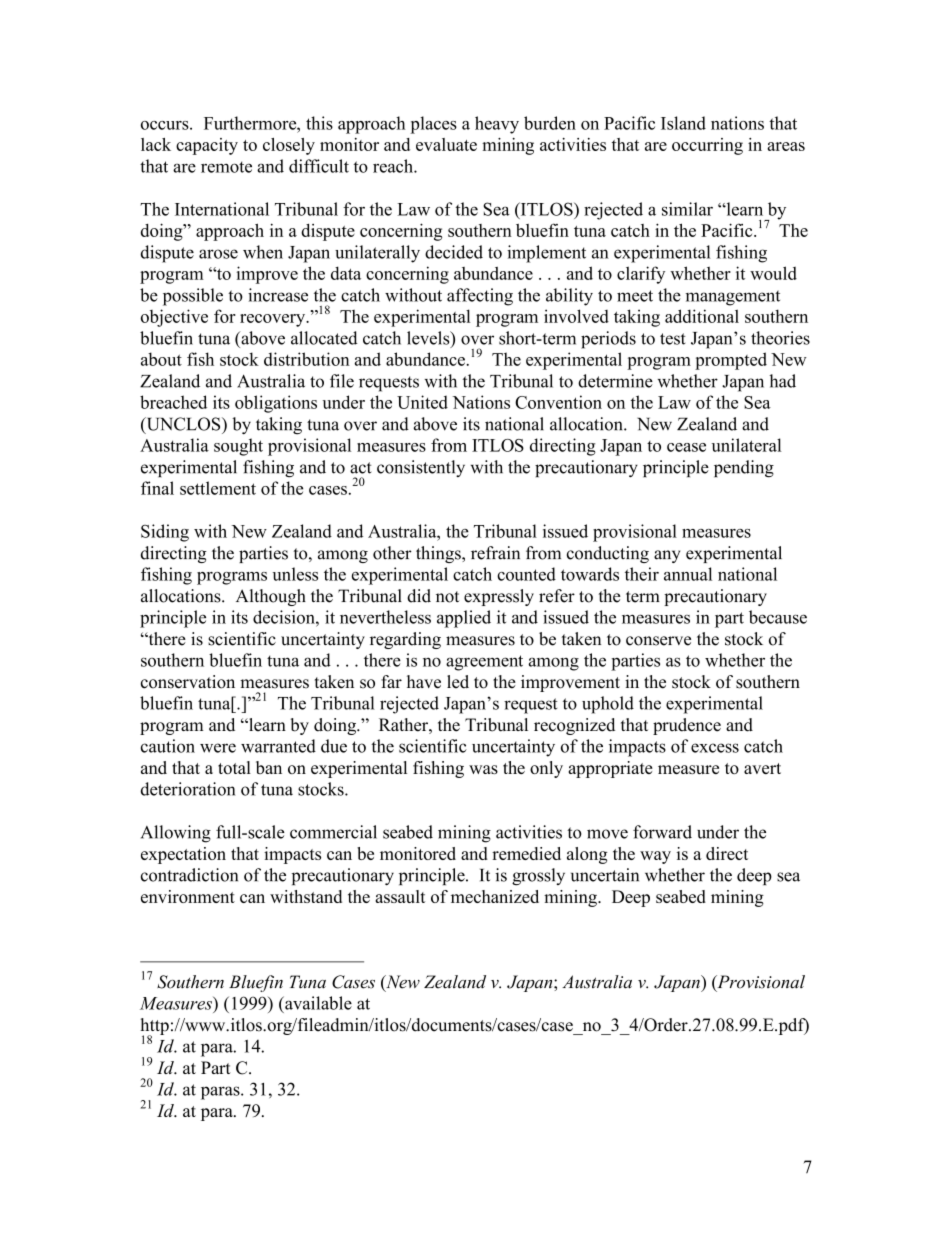 This document has width=952, height=1233. I want to click on was, so click(483, 769).
